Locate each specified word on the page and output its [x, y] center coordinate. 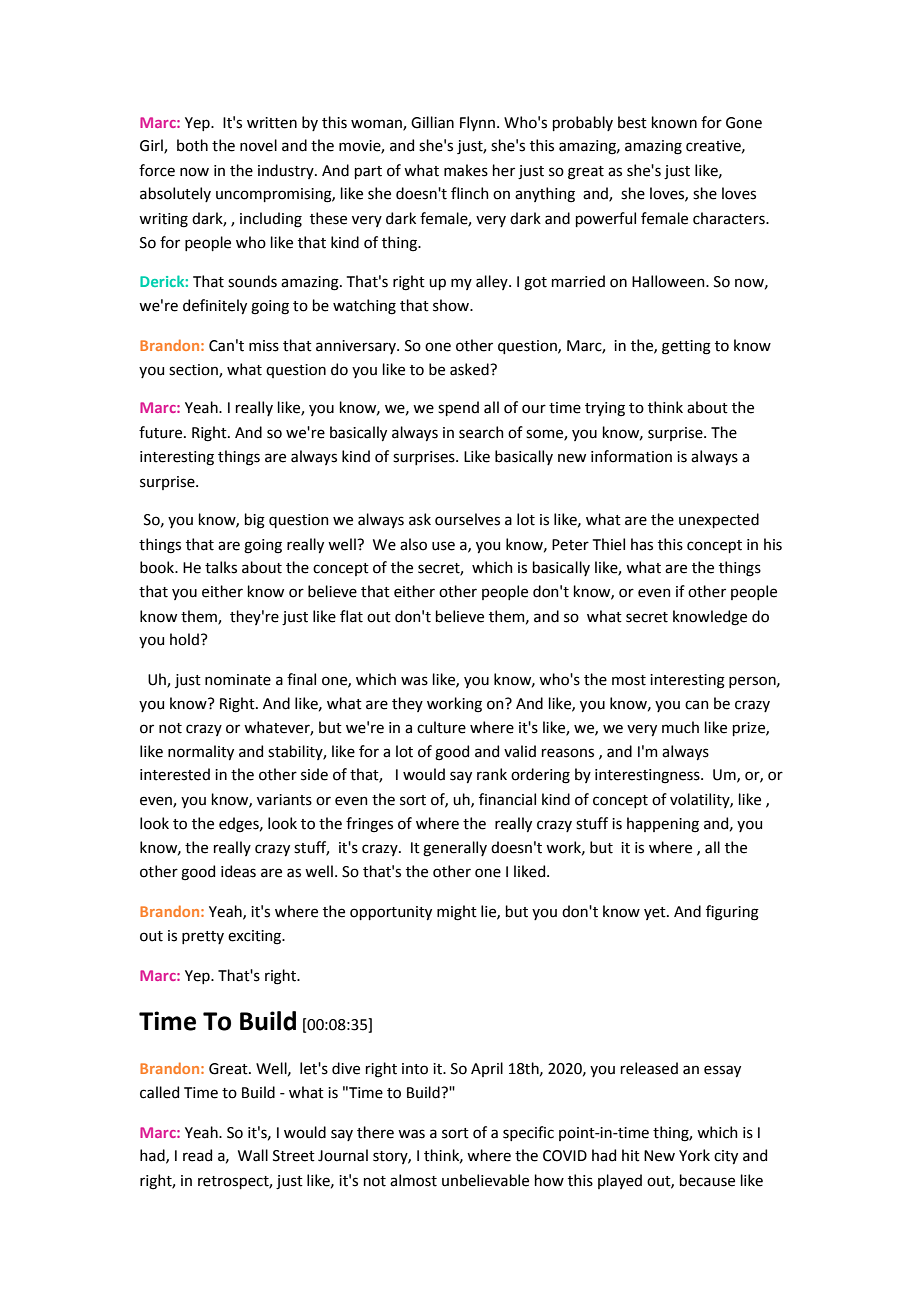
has [642, 544]
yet [656, 913]
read [197, 1155]
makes [466, 170]
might [457, 913]
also [413, 544]
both [192, 145]
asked [470, 369]
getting [686, 347]
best [632, 122]
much [680, 727]
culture [441, 727]
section [194, 371]
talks [221, 567]
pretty [203, 937]
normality [201, 752]
